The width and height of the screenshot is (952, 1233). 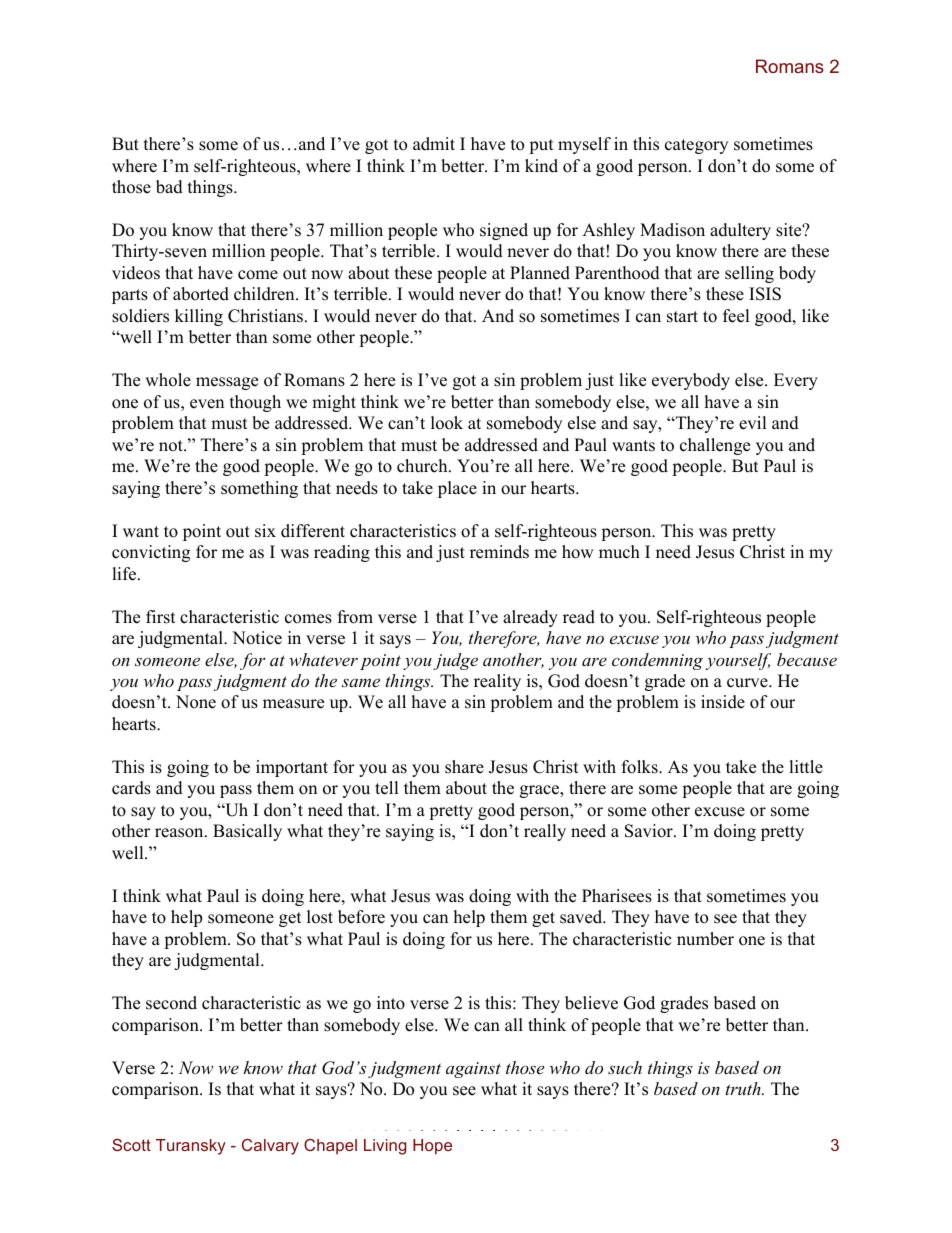 What do you see at coordinates (180, 833) in the screenshot?
I see `reason` at bounding box center [180, 833].
